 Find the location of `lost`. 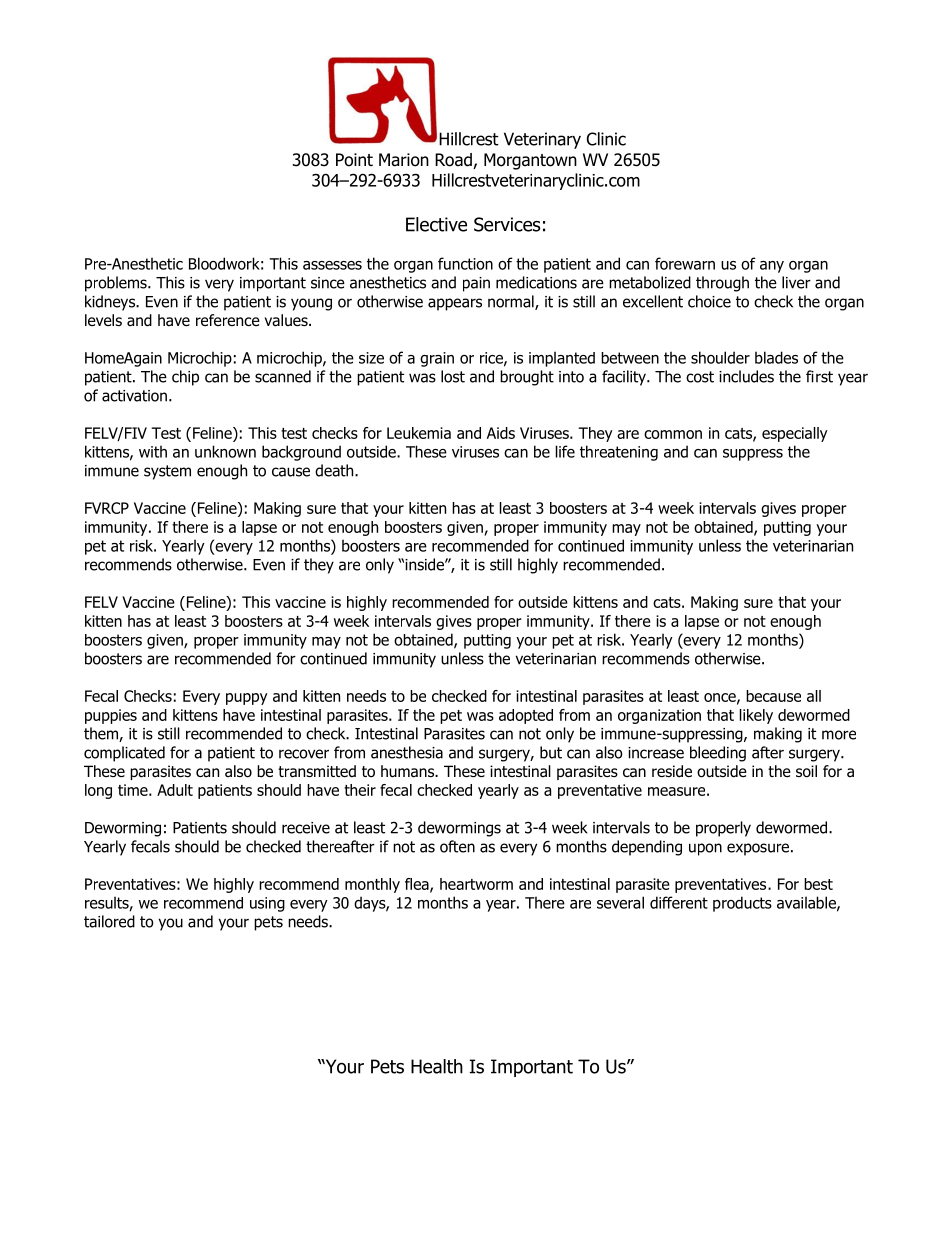

lost is located at coordinates (453, 376).
